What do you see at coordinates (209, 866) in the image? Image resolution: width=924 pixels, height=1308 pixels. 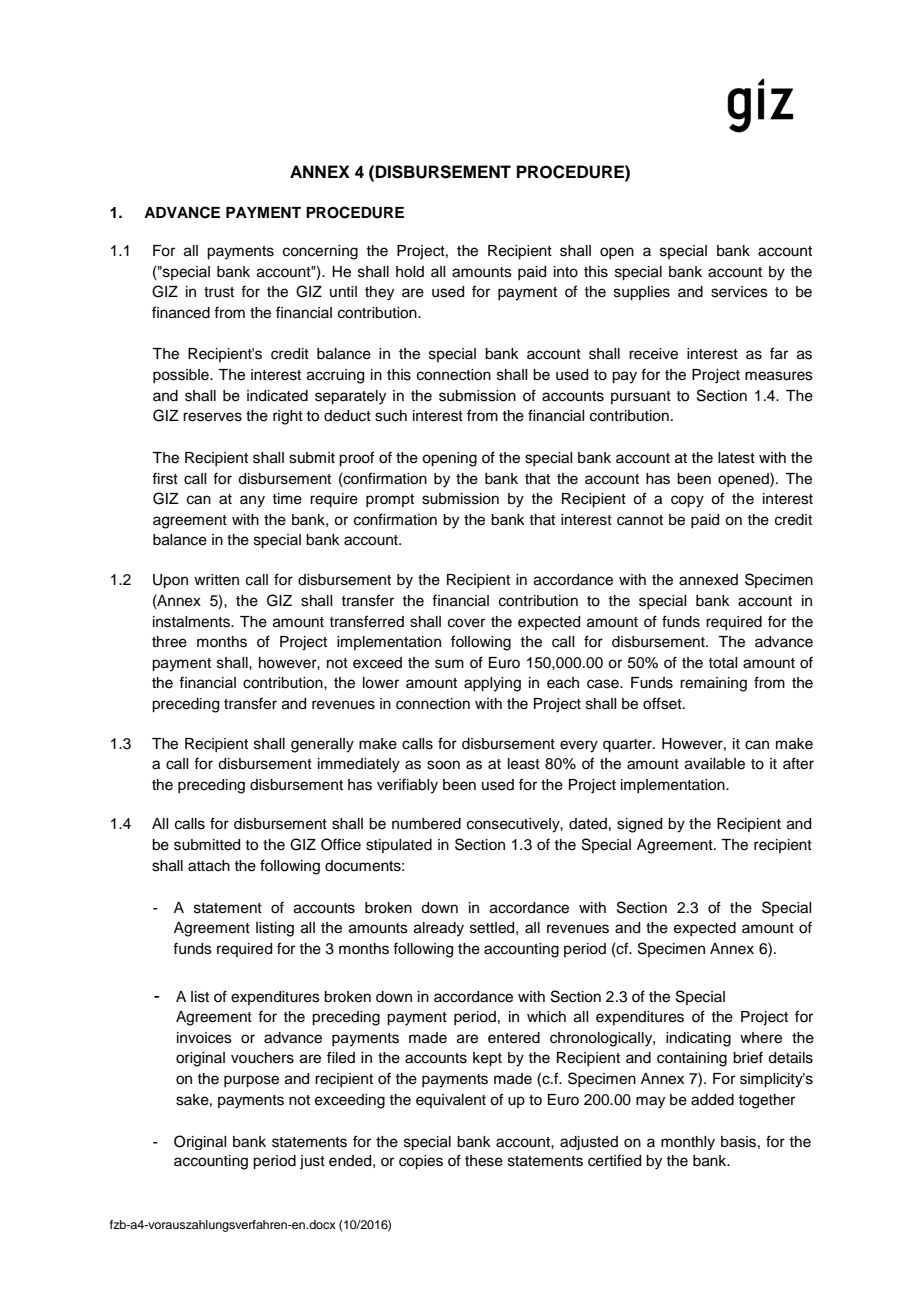 I see `attach` at bounding box center [209, 866].
